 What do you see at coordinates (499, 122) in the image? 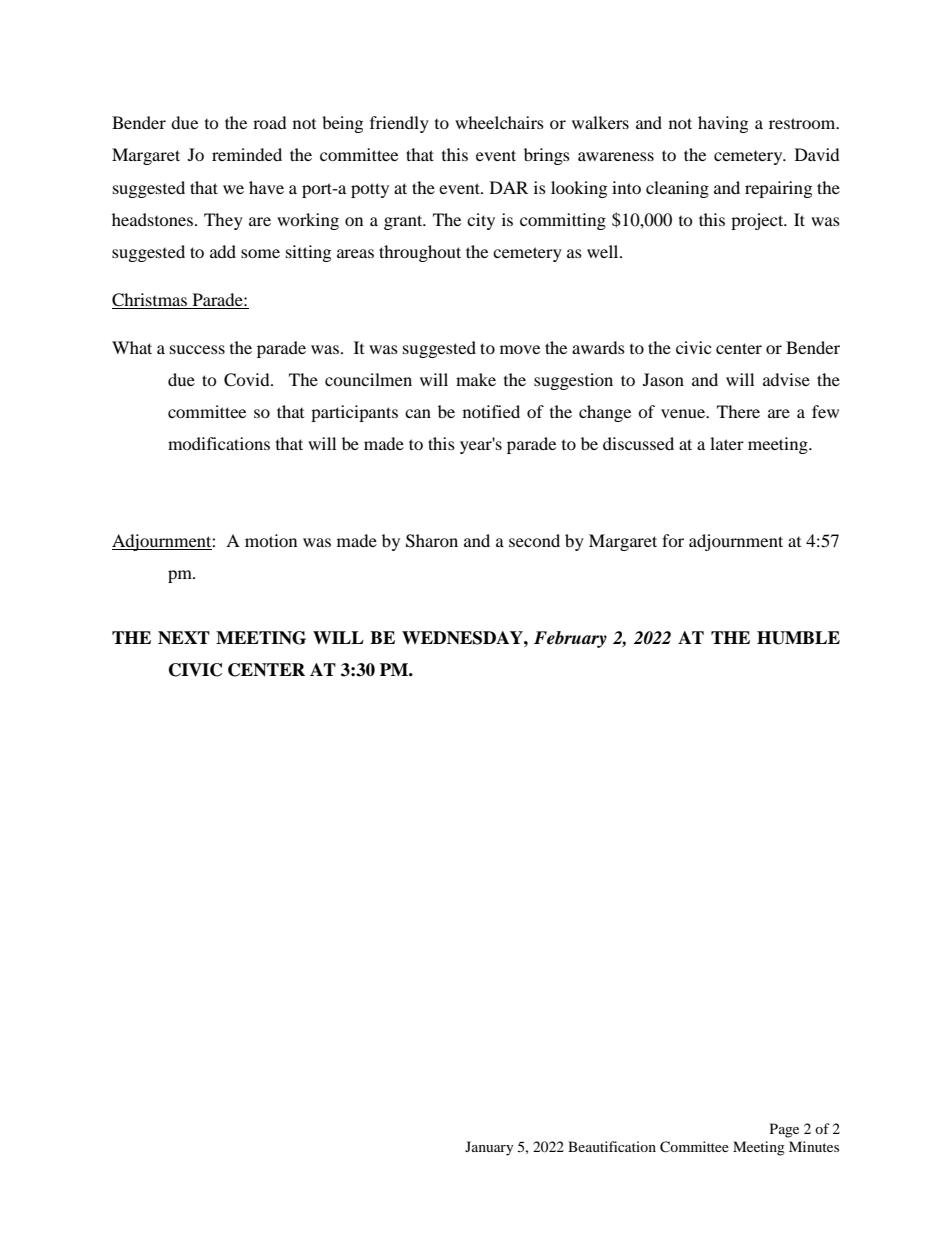
I see `wheelchairs` at bounding box center [499, 122].
